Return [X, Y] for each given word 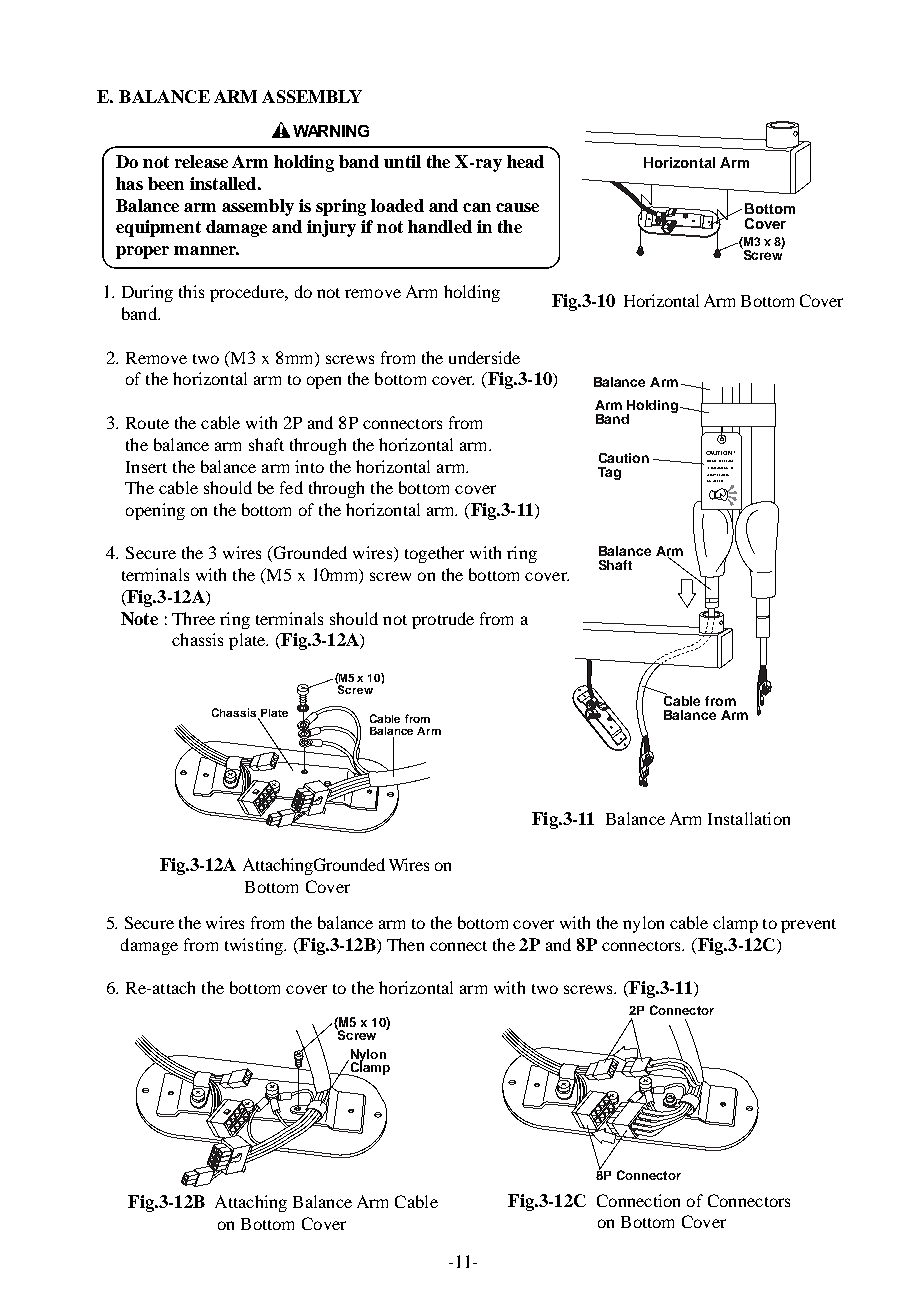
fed [291, 487]
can [477, 207]
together [434, 554]
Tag [609, 473]
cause [517, 207]
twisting [255, 946]
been [166, 183]
